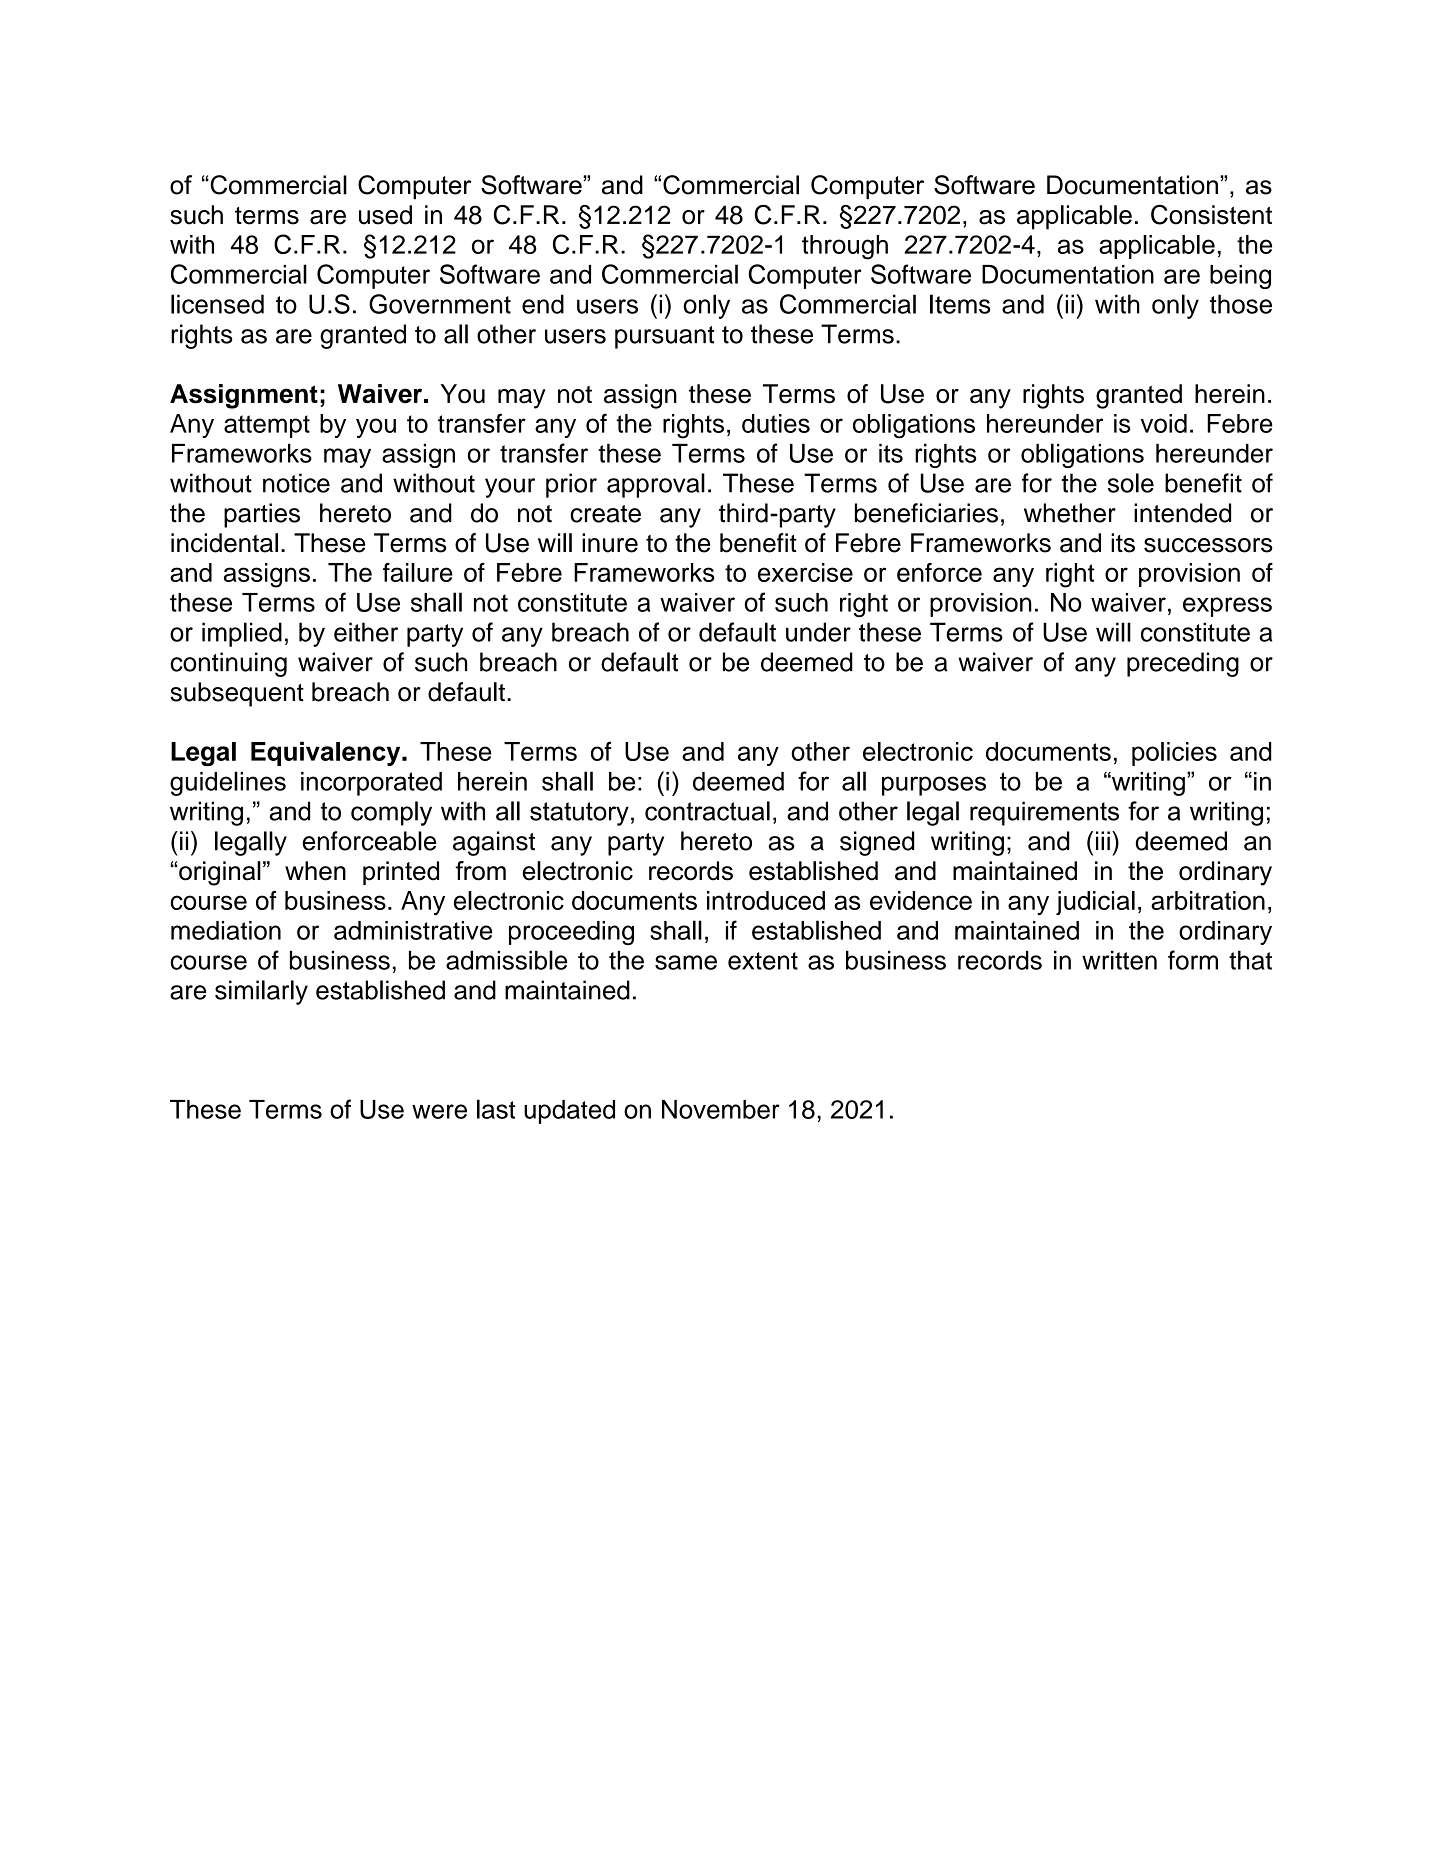 Image resolution: width=1443 pixels, height=1867 pixels. Describe the element at coordinates (1183, 664) in the document. I see `preceding` at that location.
